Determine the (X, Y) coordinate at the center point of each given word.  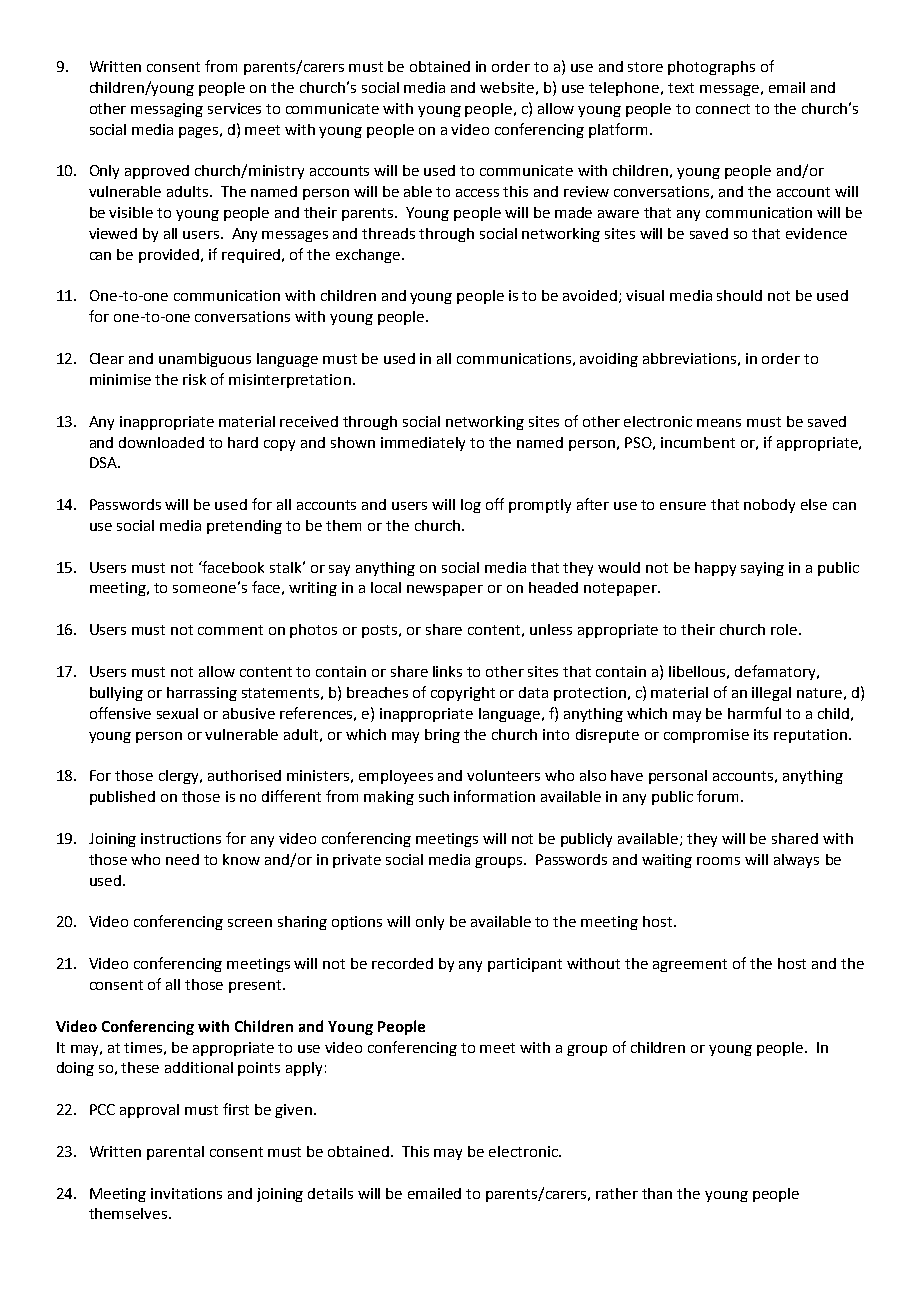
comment (230, 630)
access (477, 193)
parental (175, 1153)
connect (723, 109)
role (784, 629)
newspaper (445, 590)
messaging (167, 110)
